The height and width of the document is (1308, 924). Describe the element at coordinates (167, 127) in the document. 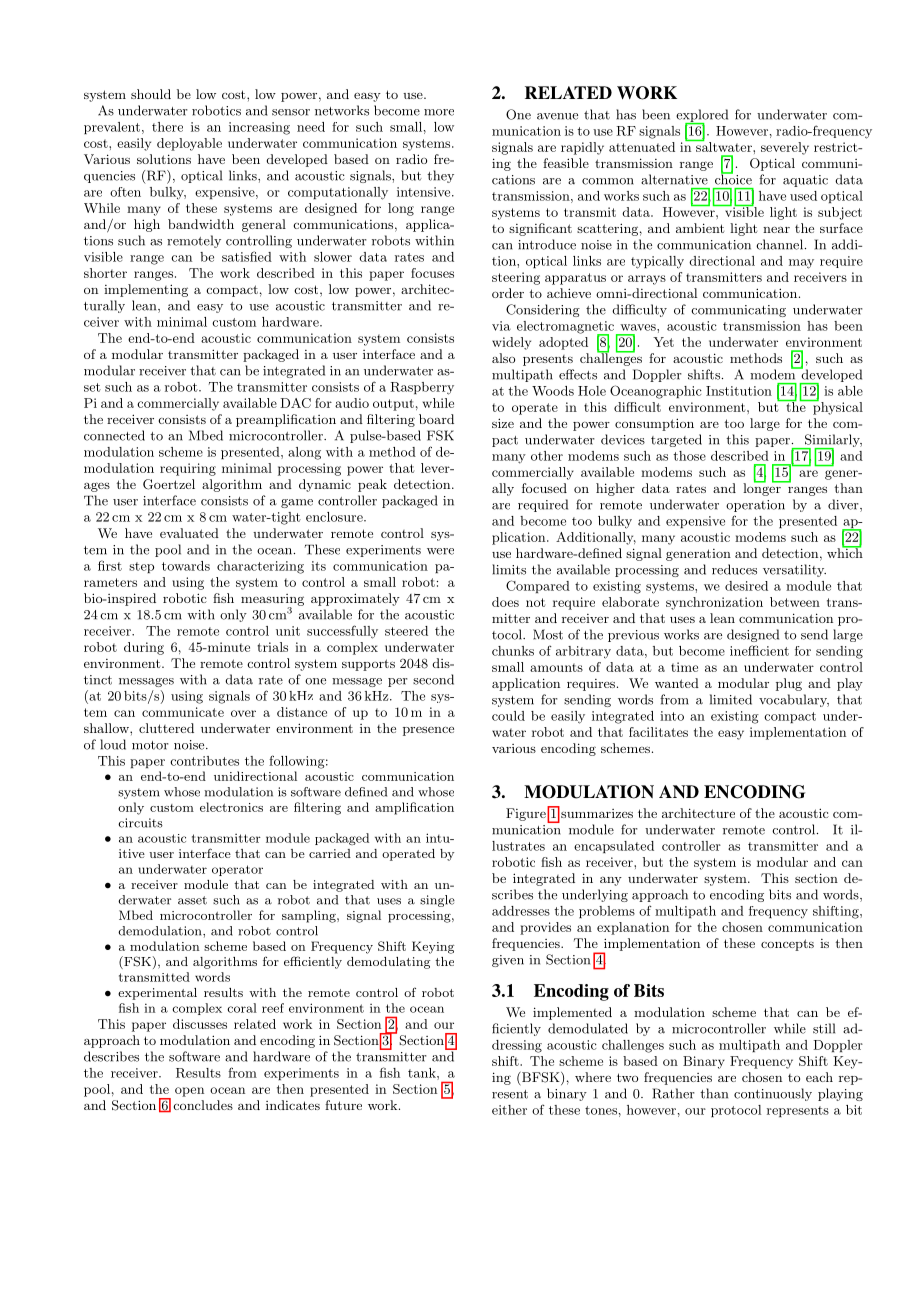

I see `there` at that location.
